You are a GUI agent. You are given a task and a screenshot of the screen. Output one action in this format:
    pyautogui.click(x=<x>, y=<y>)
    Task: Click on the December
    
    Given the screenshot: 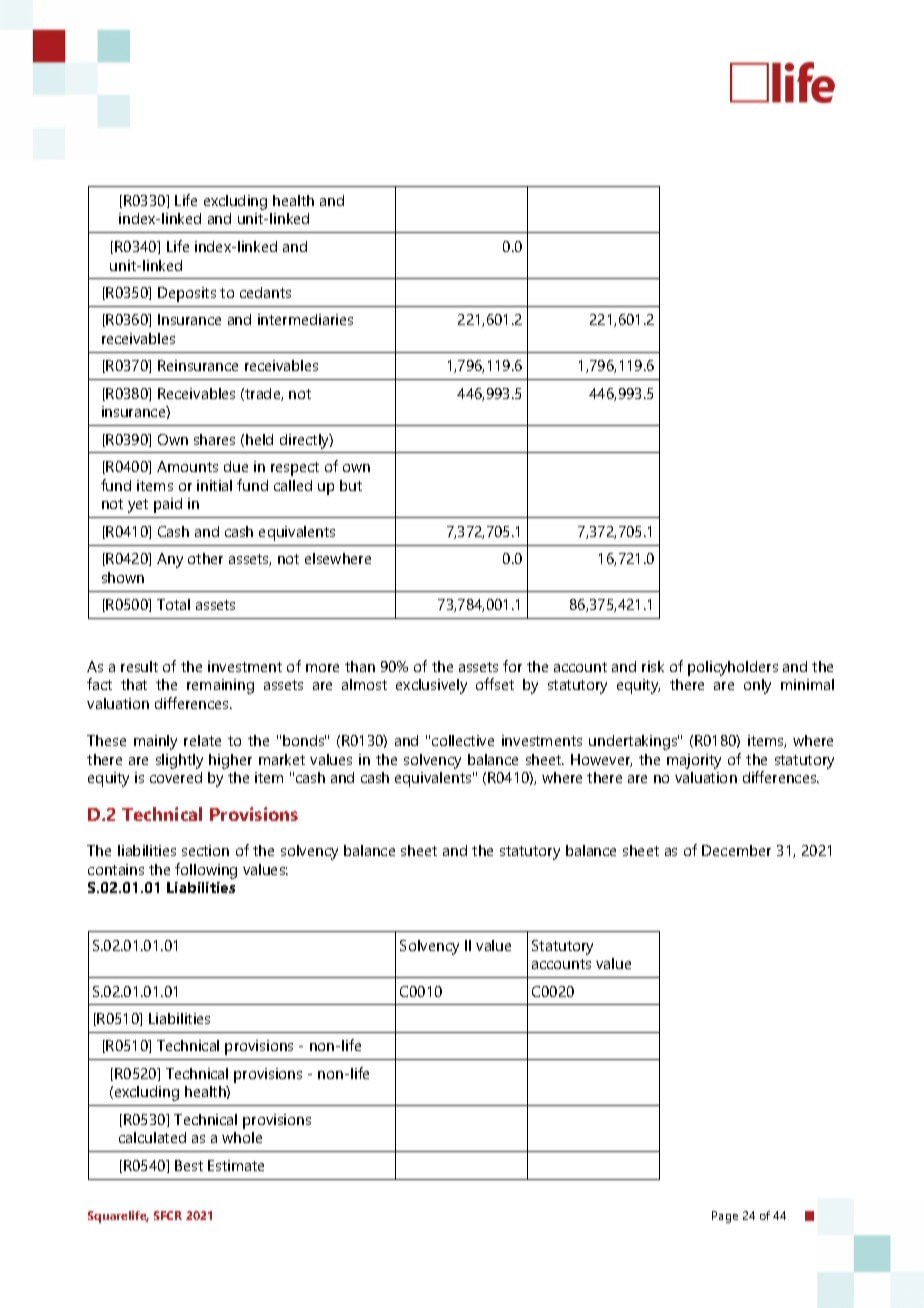 What is the action you would take?
    pyautogui.click(x=736, y=850)
